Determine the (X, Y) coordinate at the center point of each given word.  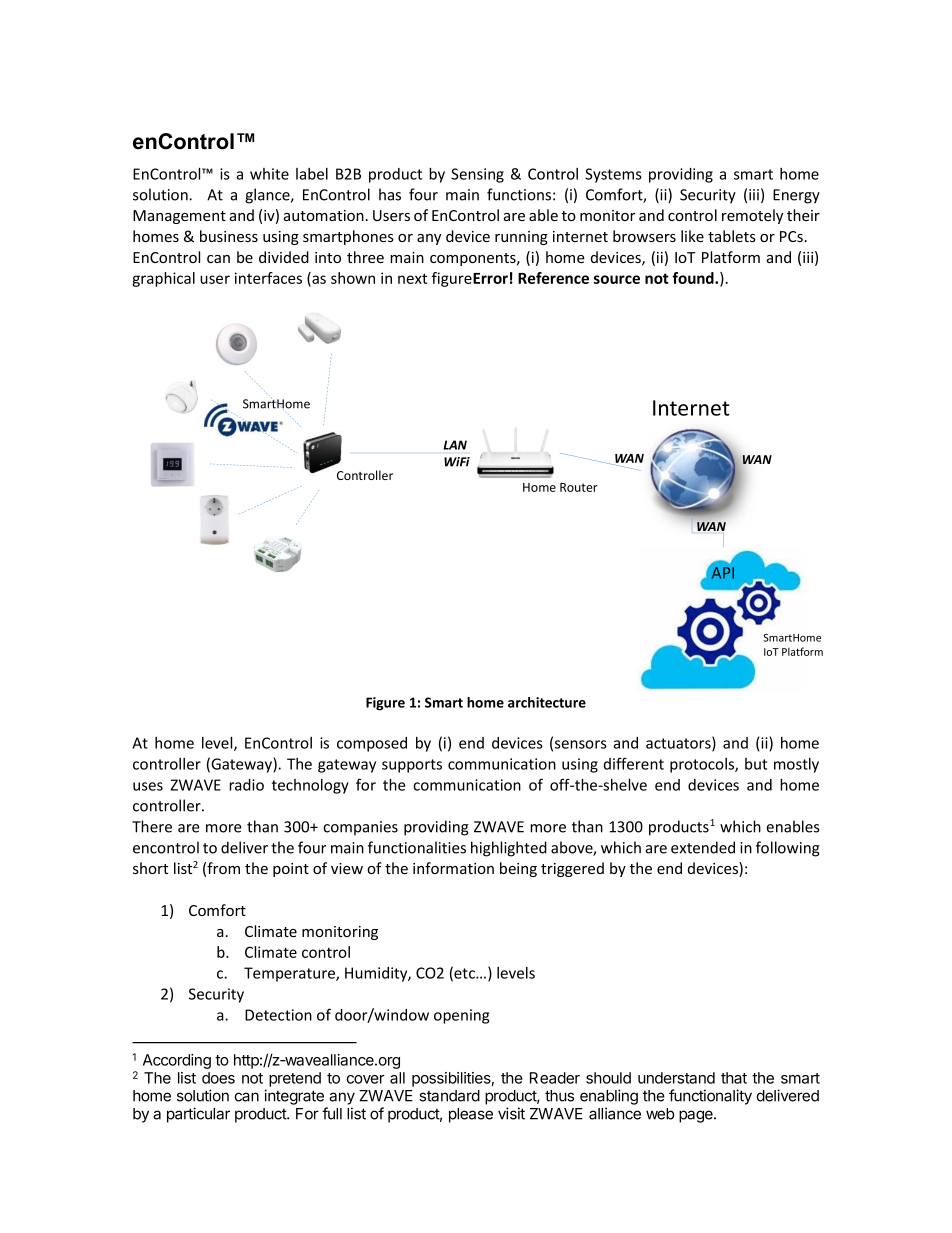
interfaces (268, 278)
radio (246, 785)
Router (579, 487)
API (723, 573)
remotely (752, 216)
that (734, 1078)
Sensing (477, 175)
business (229, 236)
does (218, 1078)
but (756, 764)
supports (412, 766)
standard (449, 1096)
